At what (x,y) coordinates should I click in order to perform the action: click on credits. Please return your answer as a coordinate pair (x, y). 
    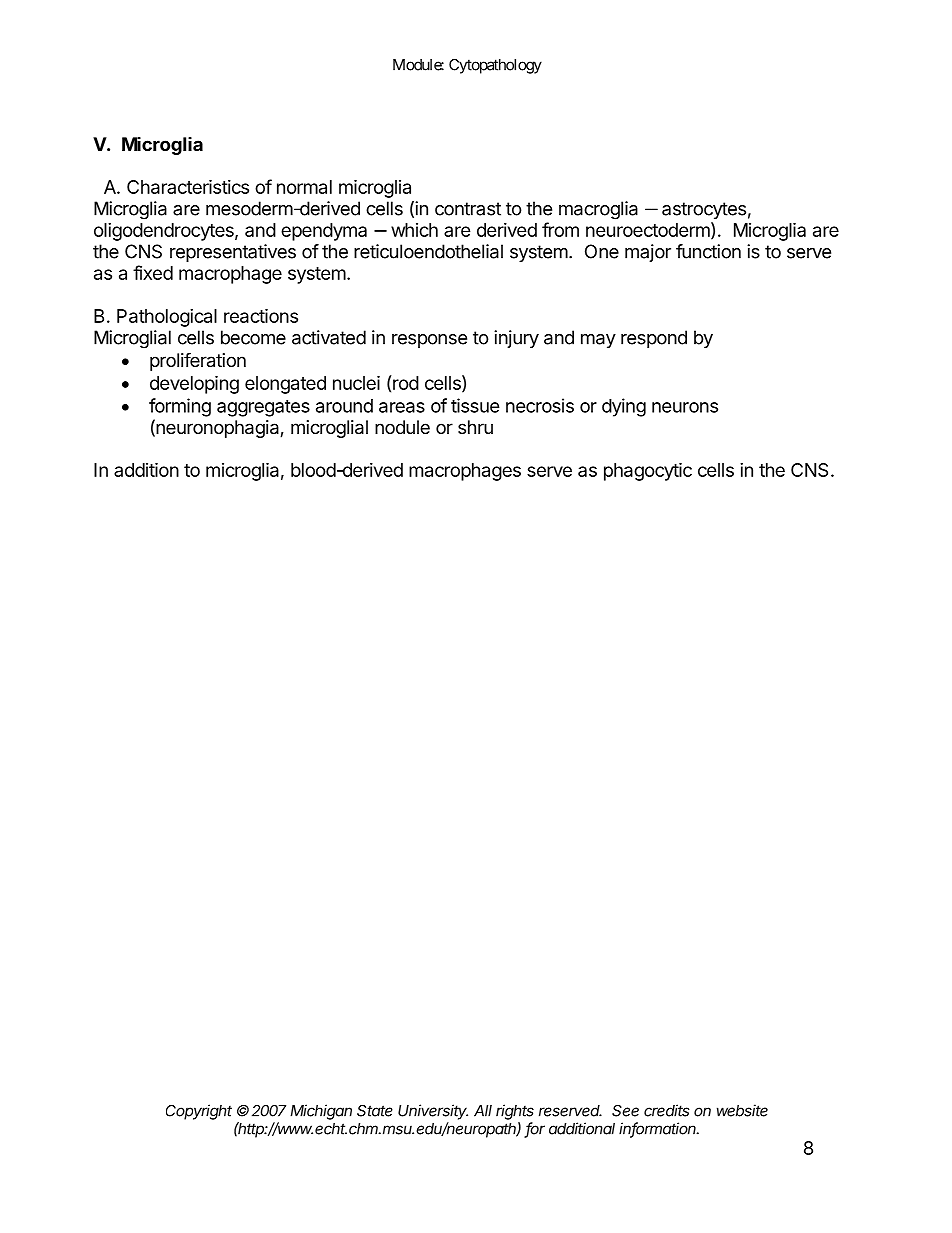
    Looking at the image, I should click on (667, 1110).
